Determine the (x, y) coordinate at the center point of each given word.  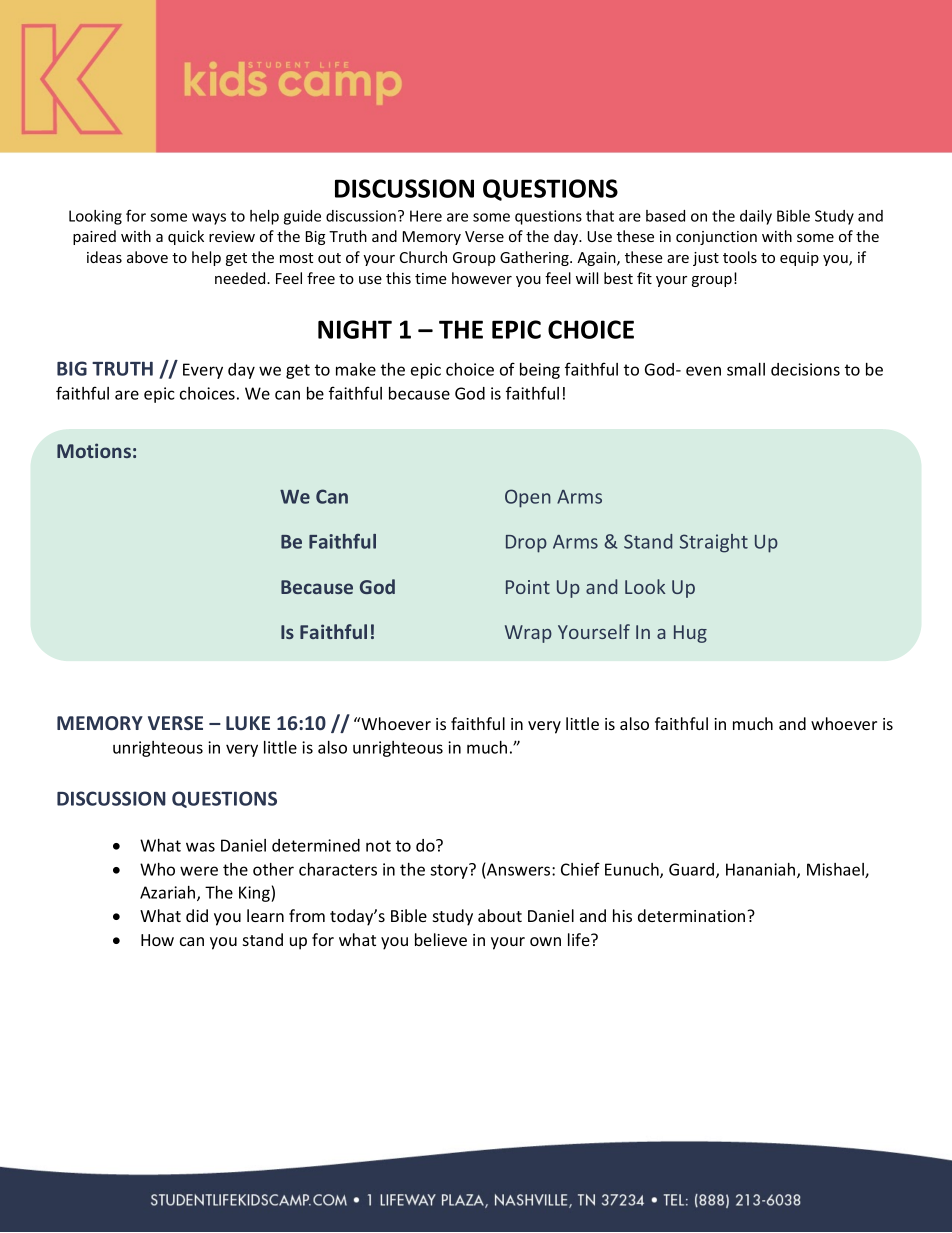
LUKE (248, 723)
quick (186, 237)
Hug (690, 634)
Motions (94, 450)
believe (441, 939)
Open (528, 498)
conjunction (716, 238)
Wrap (528, 634)
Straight (714, 543)
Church (423, 257)
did (197, 915)
